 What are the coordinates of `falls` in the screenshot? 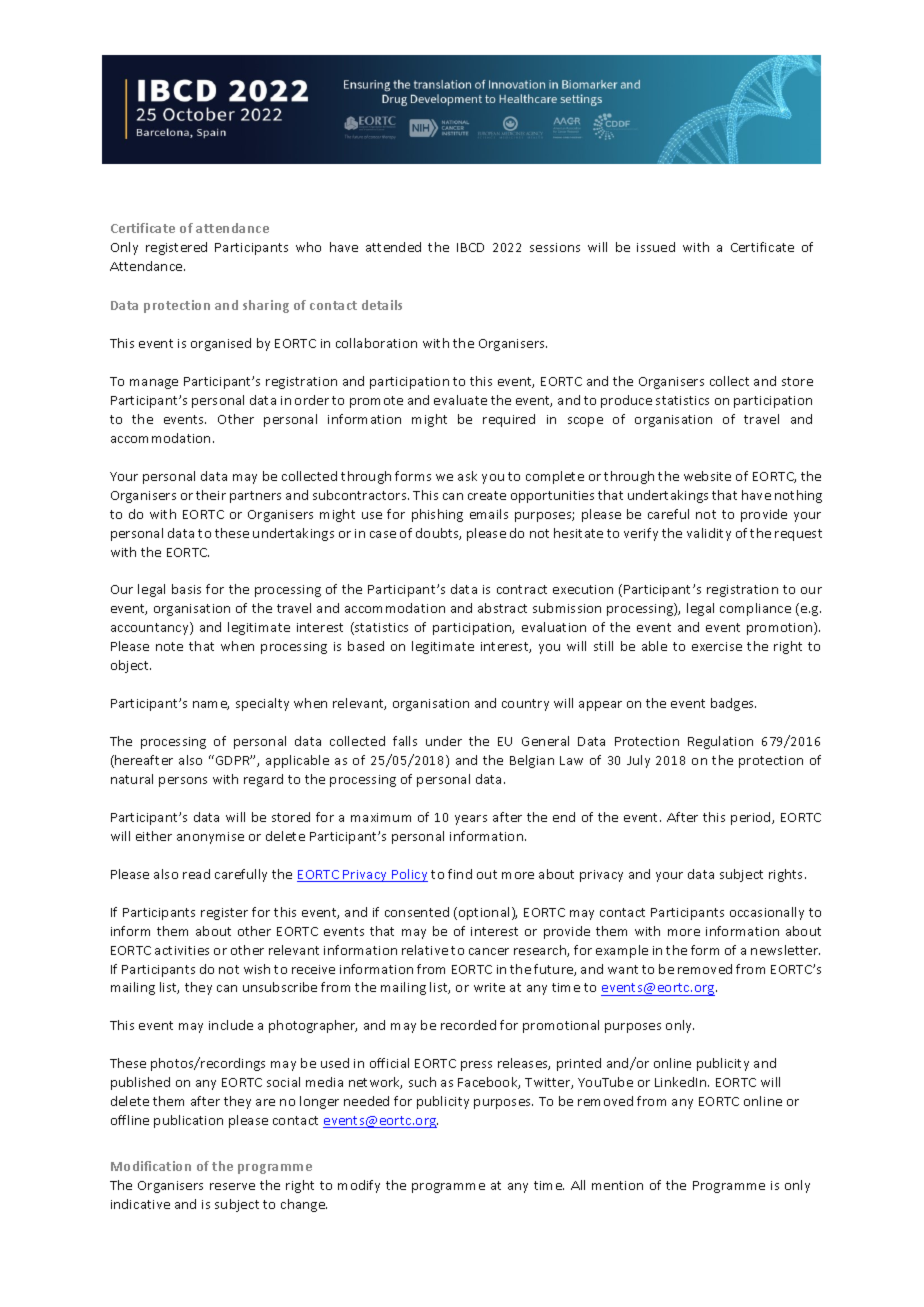 It's located at (405, 741).
